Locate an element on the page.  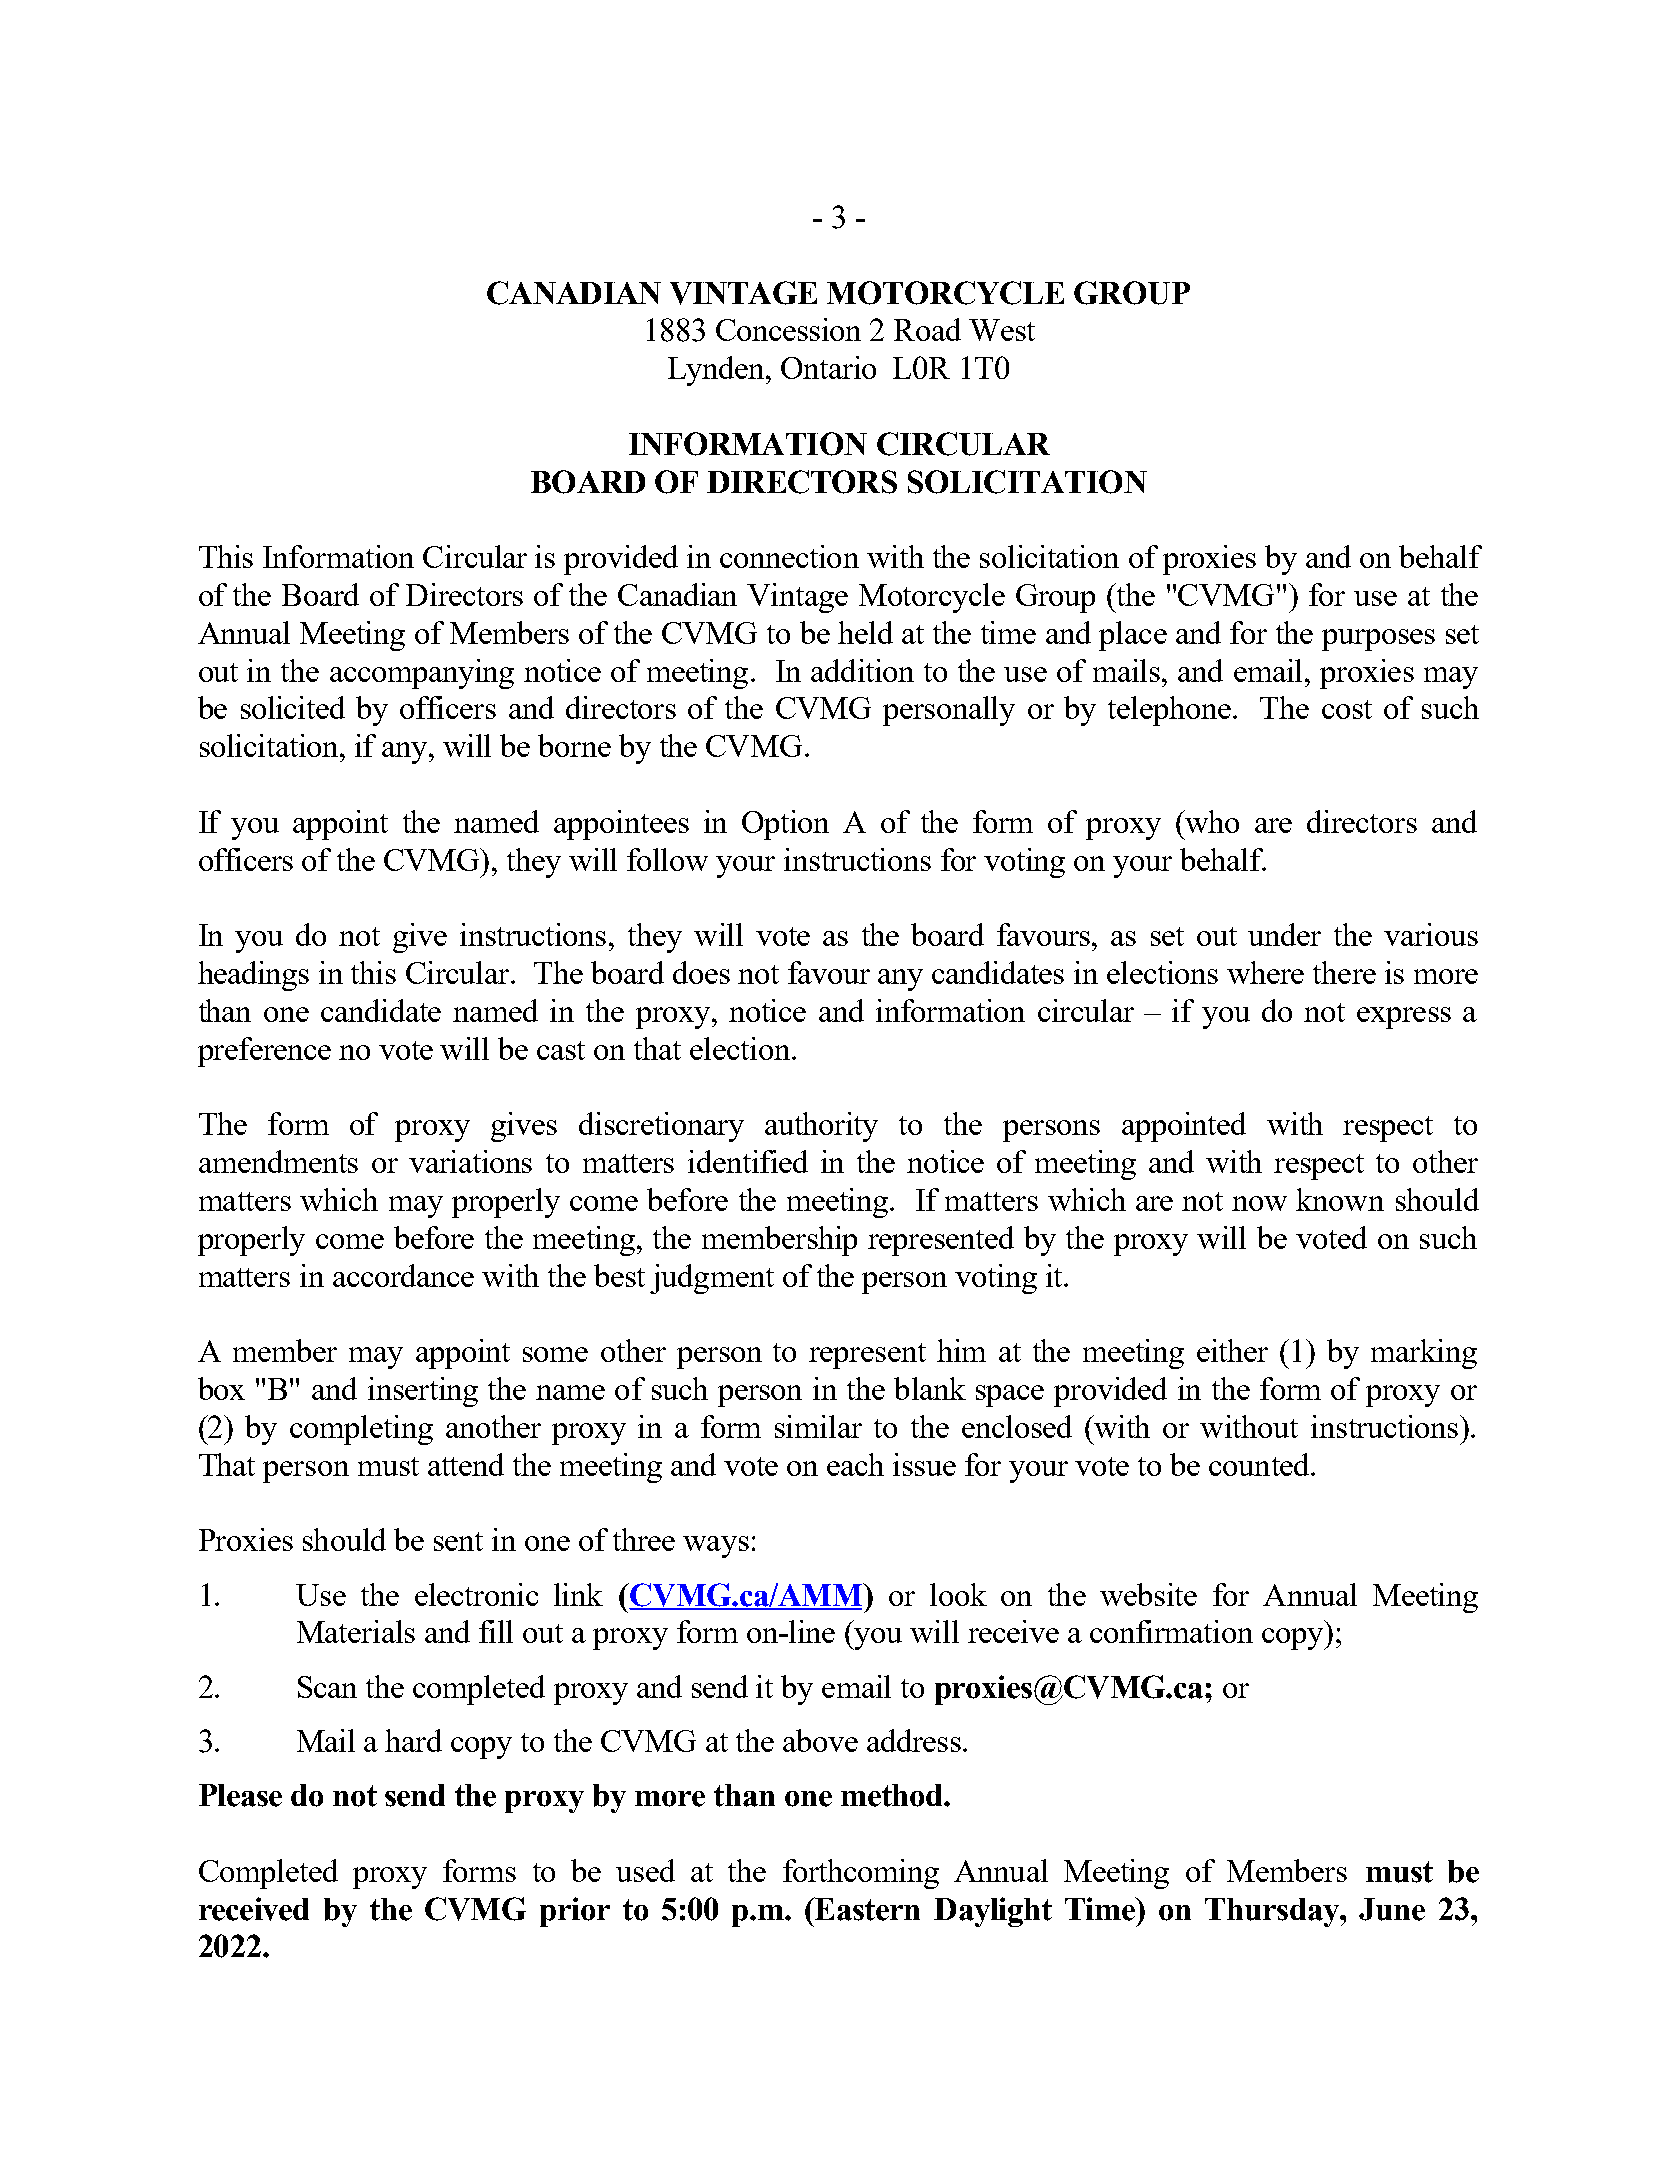
Concession is located at coordinates (788, 329).
